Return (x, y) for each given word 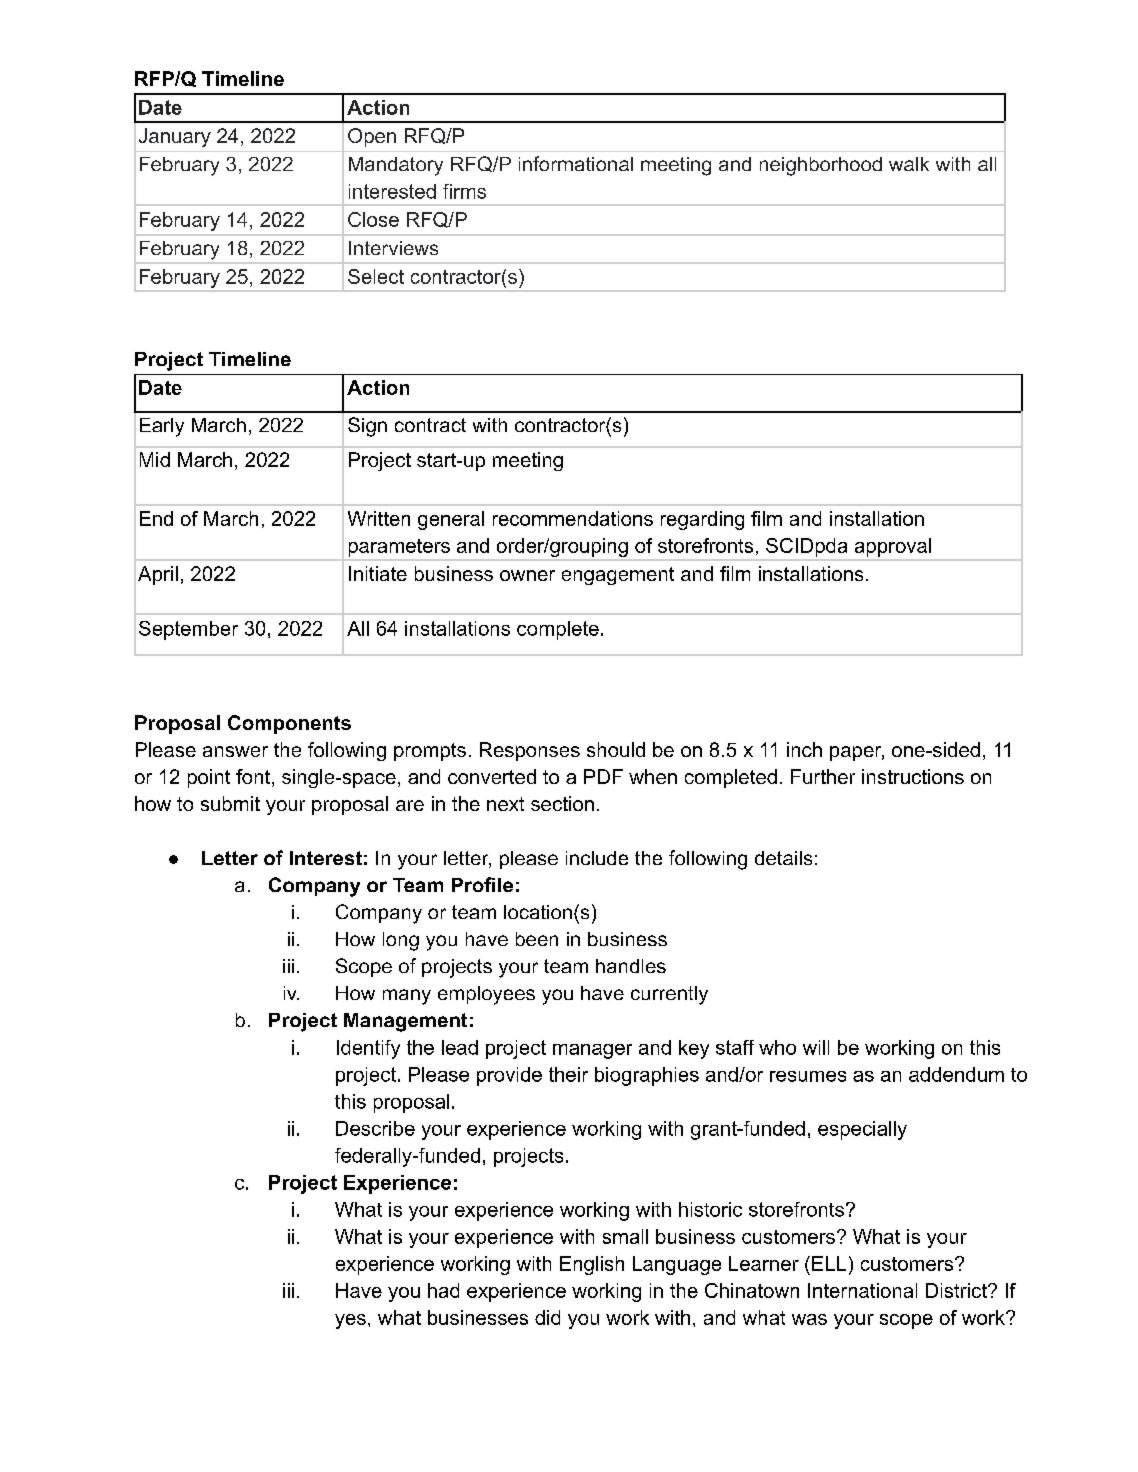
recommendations (573, 518)
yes (350, 1321)
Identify (368, 1049)
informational (576, 163)
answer (235, 751)
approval (893, 547)
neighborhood (821, 166)
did (547, 1317)
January (175, 137)
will (816, 1047)
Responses (530, 751)
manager (592, 1051)
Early (162, 427)
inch (804, 749)
